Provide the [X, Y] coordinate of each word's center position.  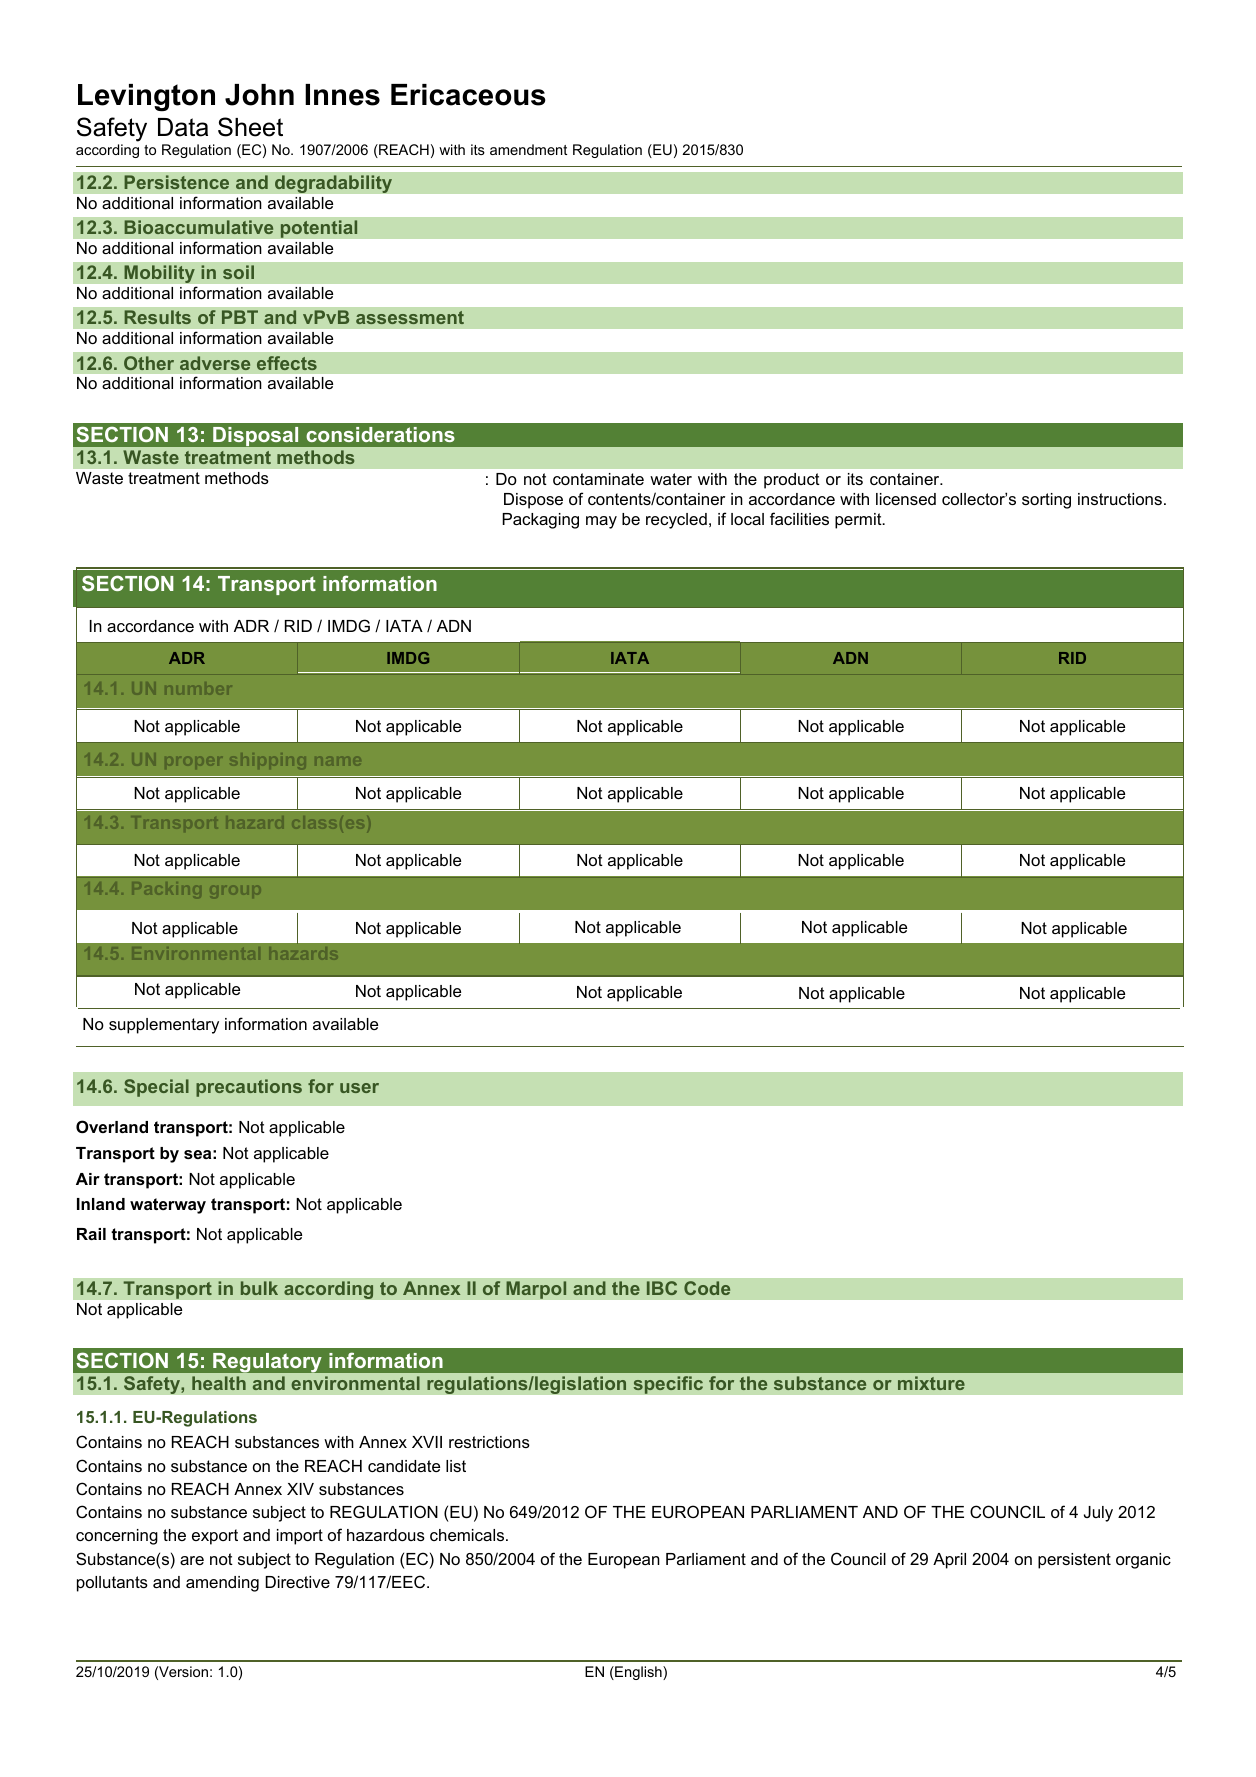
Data [183, 127]
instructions [1120, 499]
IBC [662, 1288]
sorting [1046, 501]
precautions [249, 1088]
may [601, 522]
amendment [528, 149]
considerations [380, 434]
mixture [931, 1383]
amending [222, 1584]
